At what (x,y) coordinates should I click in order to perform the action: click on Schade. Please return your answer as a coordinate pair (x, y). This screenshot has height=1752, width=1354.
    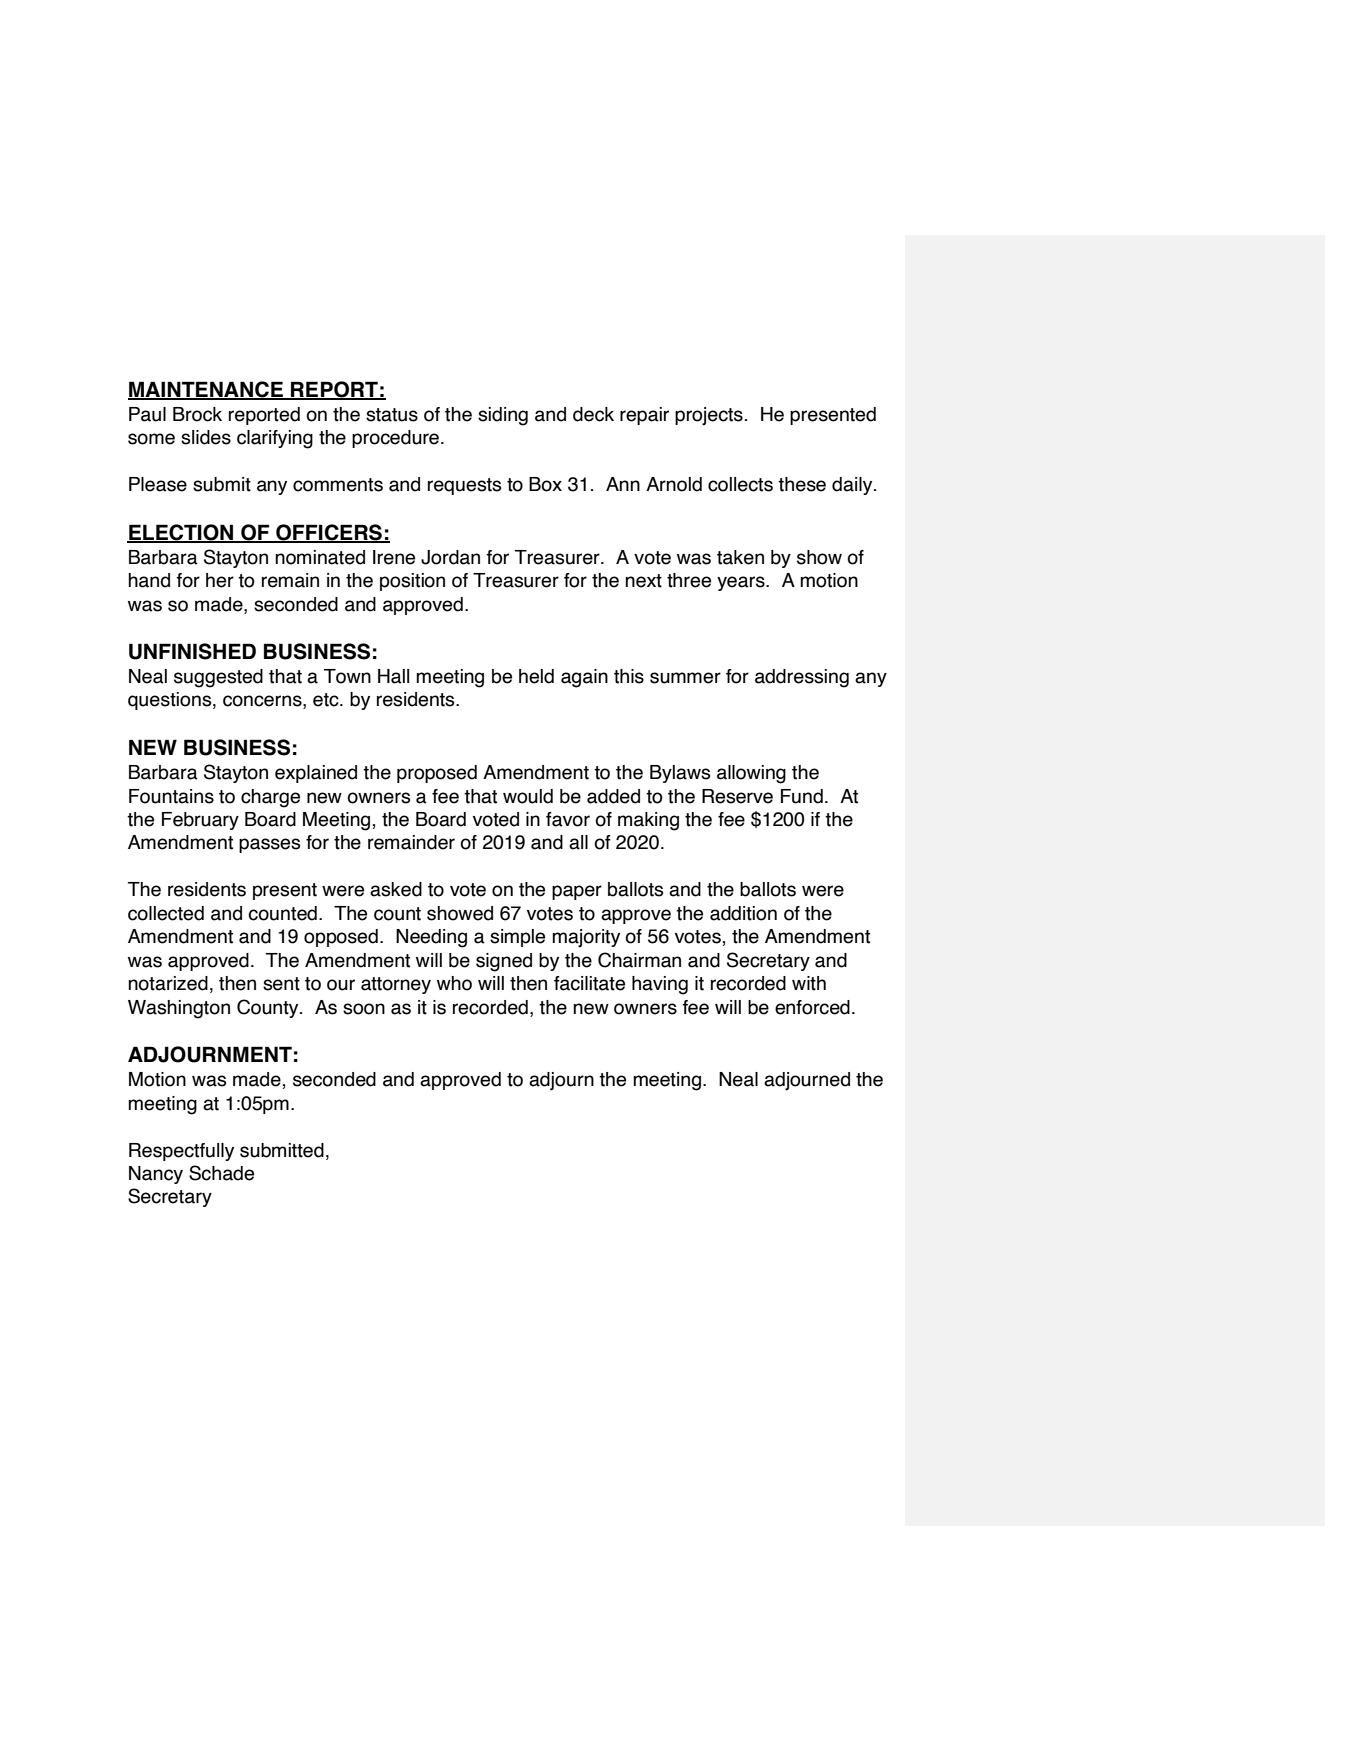
    Looking at the image, I should click on (221, 1173).
